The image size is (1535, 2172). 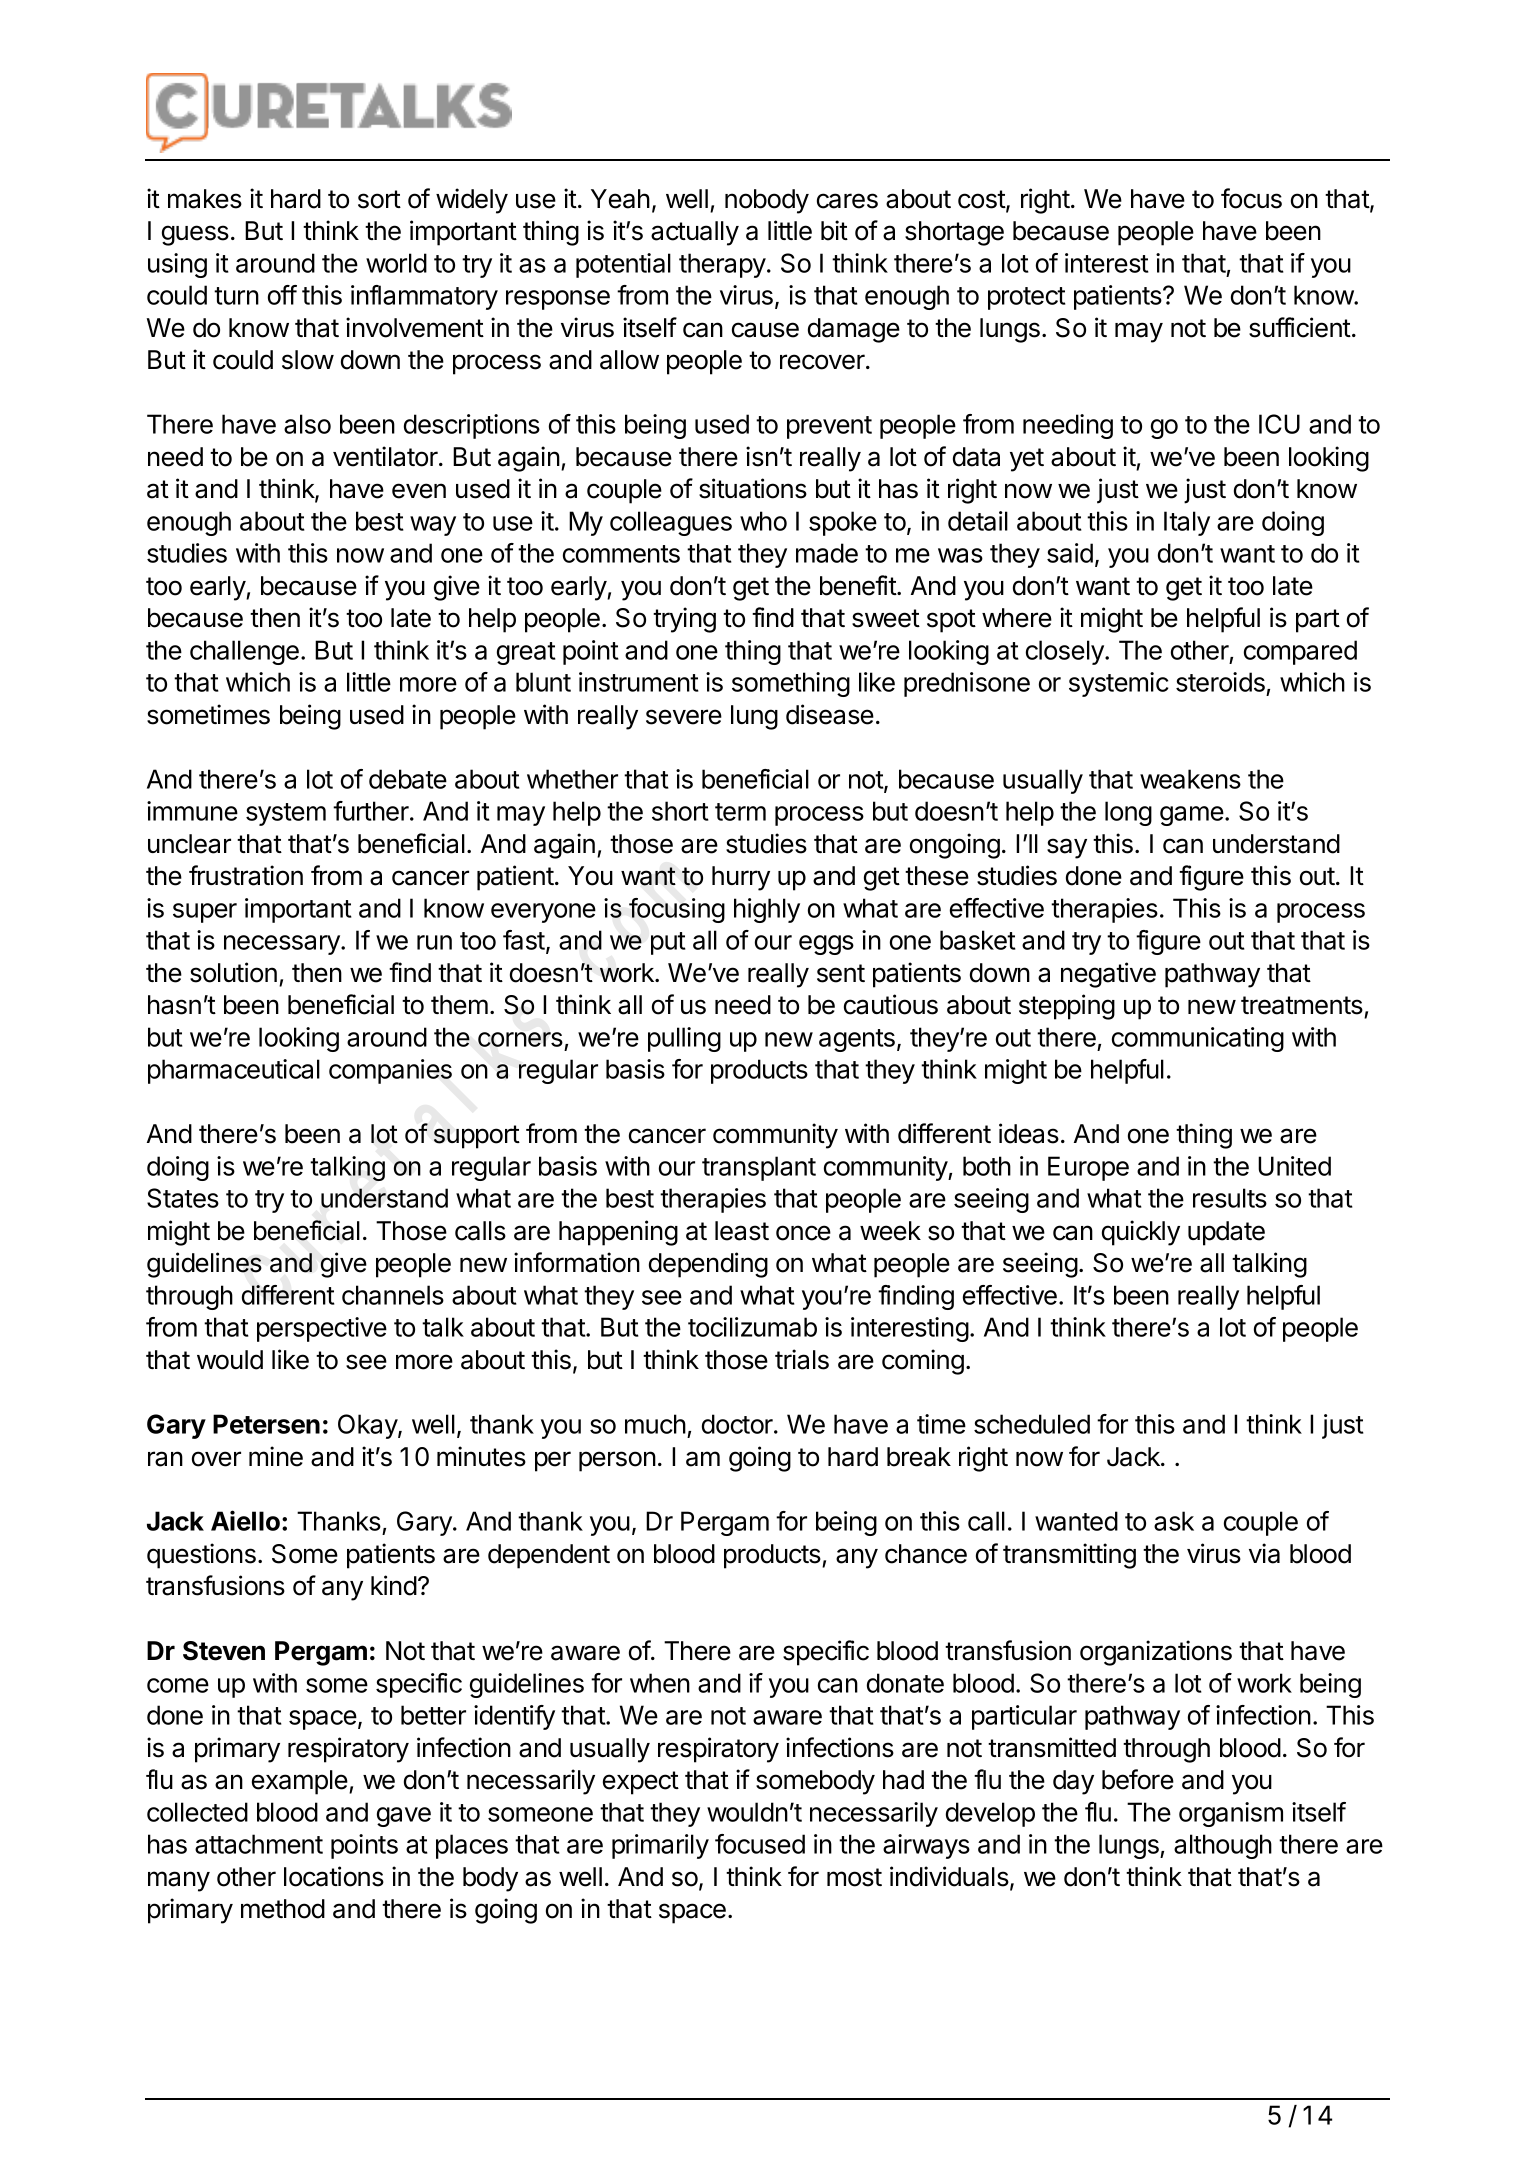 What do you see at coordinates (1141, 1233) in the image?
I see `quickly` at bounding box center [1141, 1233].
